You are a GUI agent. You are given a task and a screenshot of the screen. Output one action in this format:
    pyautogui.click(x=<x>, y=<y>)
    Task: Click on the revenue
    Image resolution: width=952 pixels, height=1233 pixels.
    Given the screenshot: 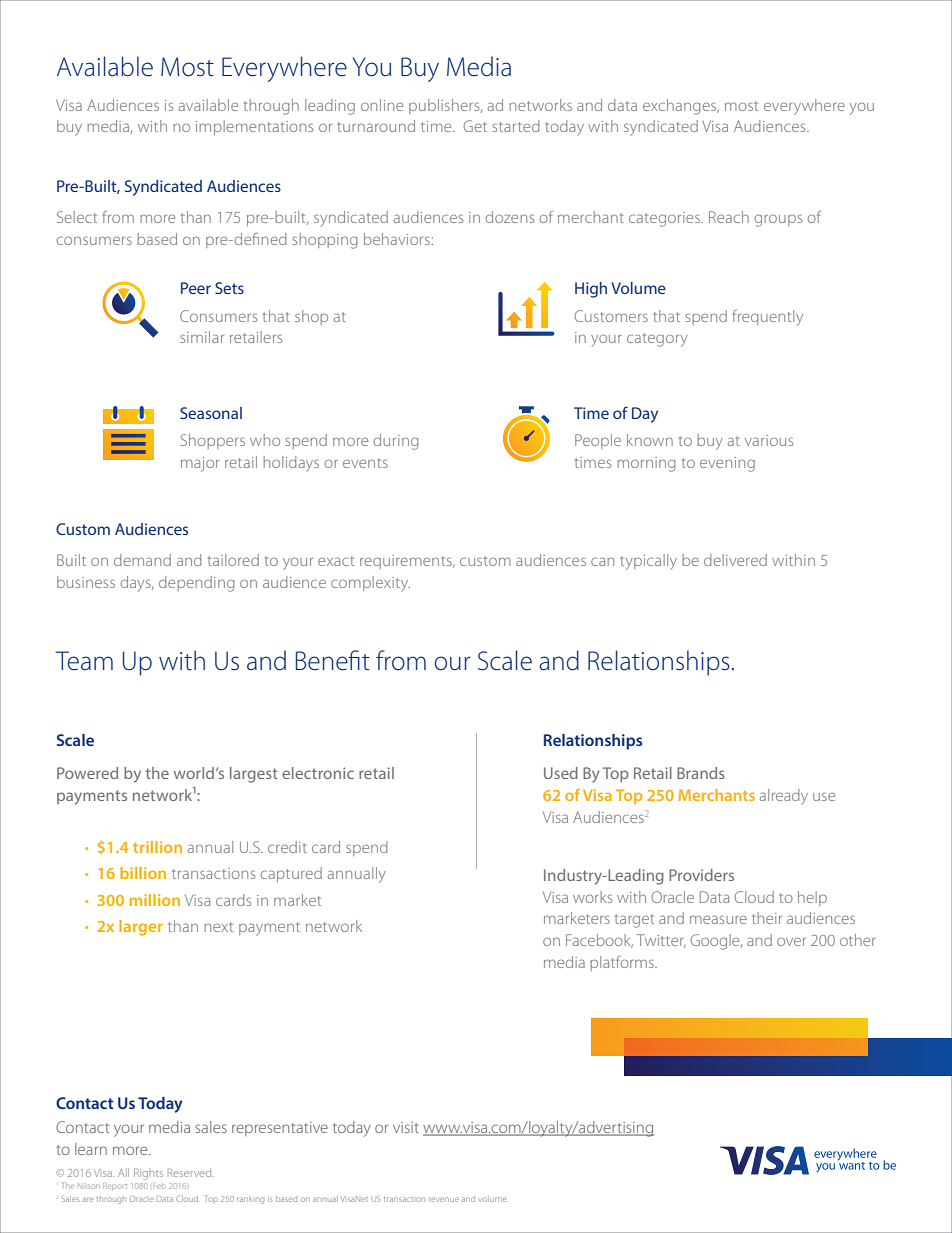 What is the action you would take?
    pyautogui.click(x=444, y=1199)
